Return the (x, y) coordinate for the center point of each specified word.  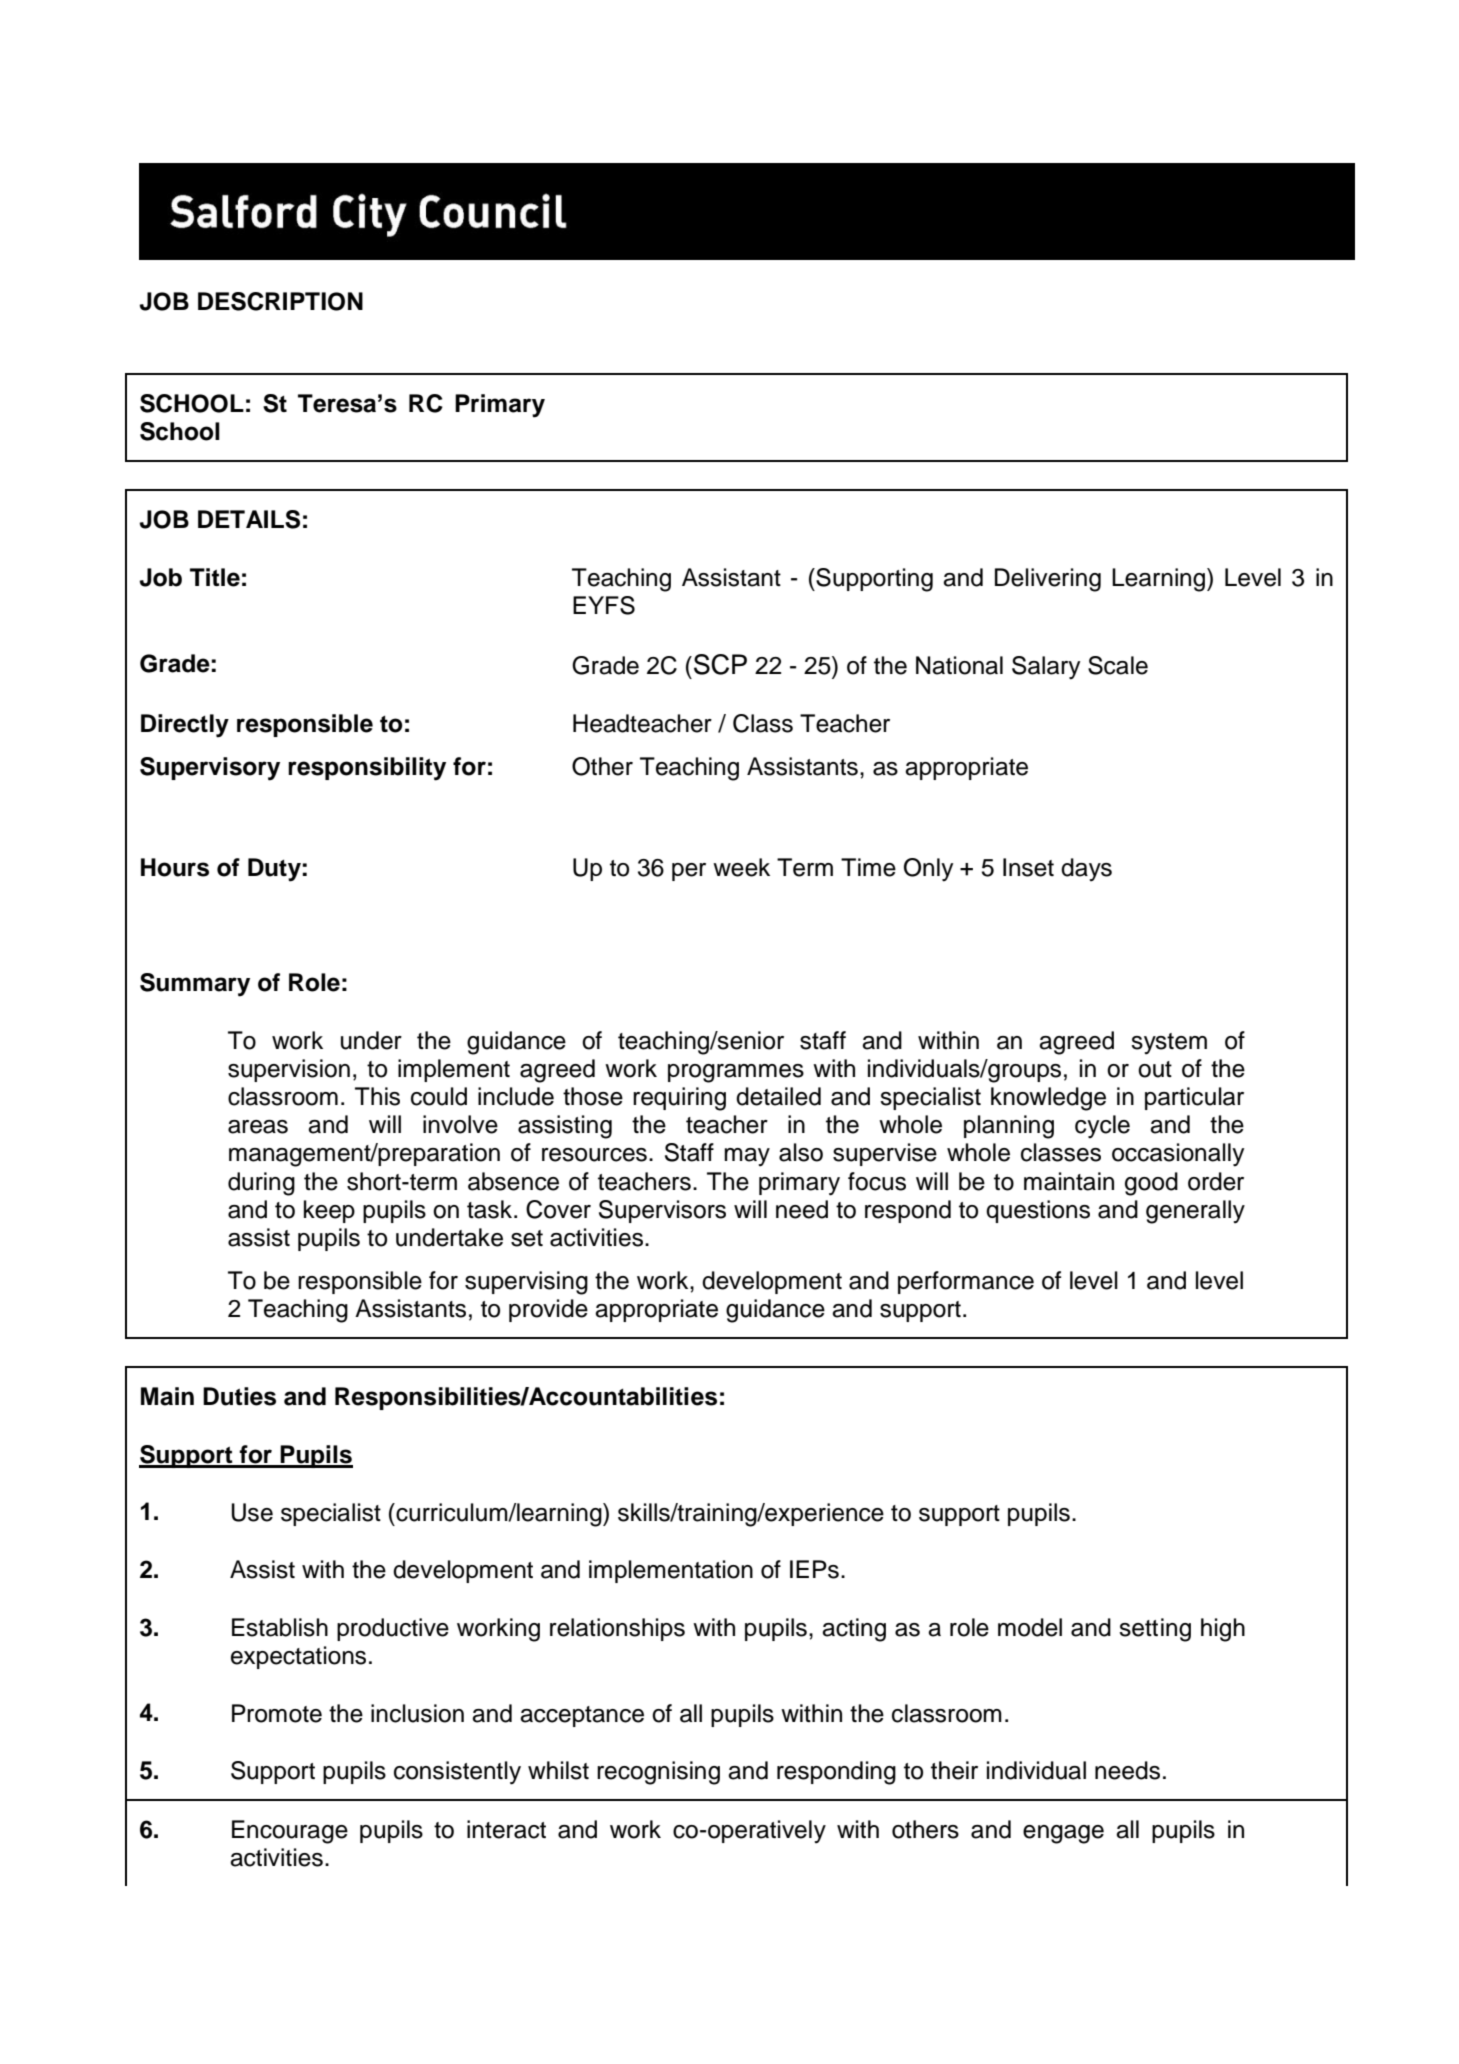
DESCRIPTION (280, 301)
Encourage (290, 1832)
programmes (736, 1073)
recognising (658, 1773)
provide (548, 1310)
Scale (1118, 665)
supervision (289, 1070)
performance (966, 1282)
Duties (239, 1396)
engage (1063, 1834)
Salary (1046, 668)
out (1155, 1069)
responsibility (367, 769)
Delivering (1048, 580)
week (741, 867)
